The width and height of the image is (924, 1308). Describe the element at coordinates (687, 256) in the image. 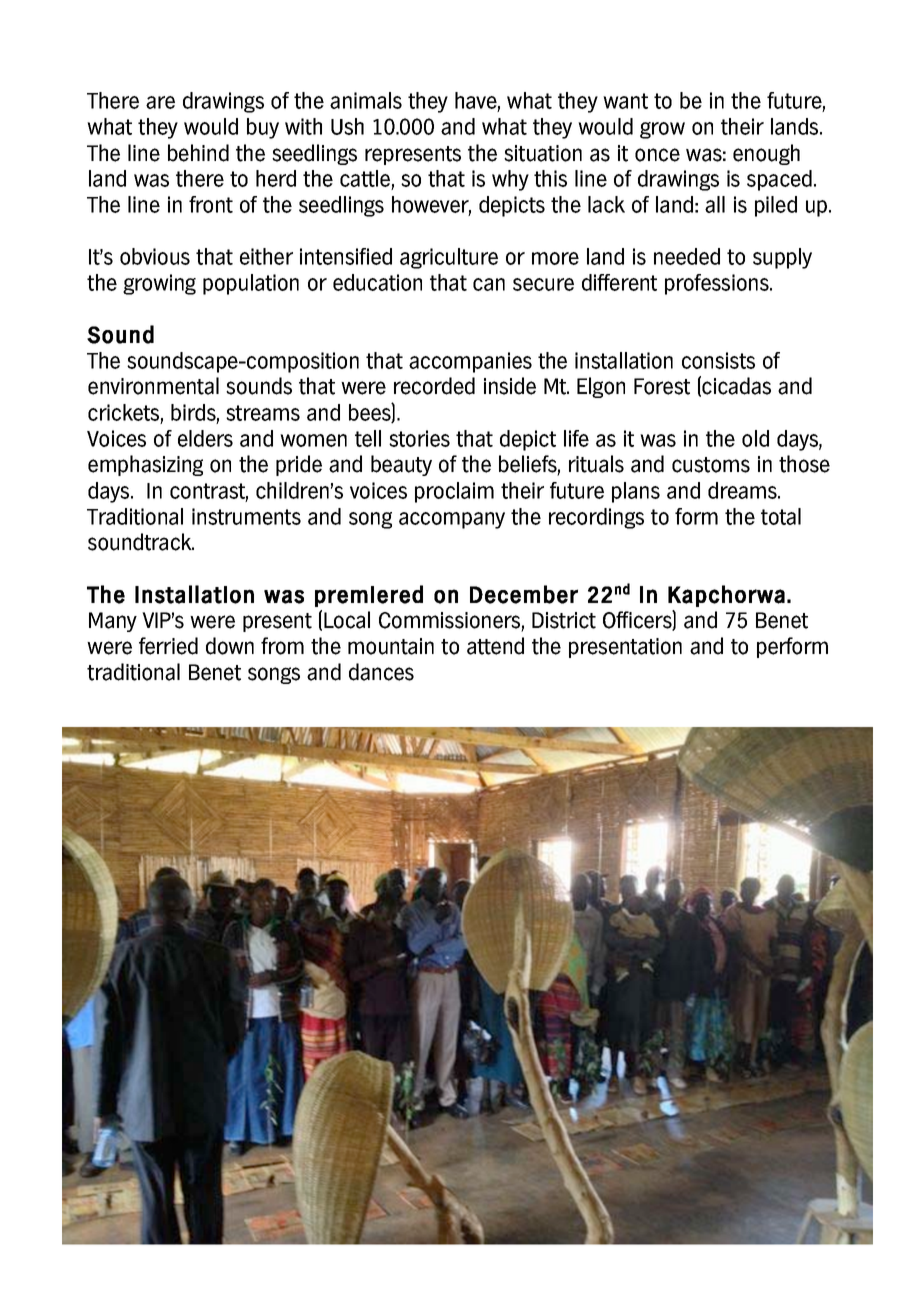

I see `needed` at that location.
